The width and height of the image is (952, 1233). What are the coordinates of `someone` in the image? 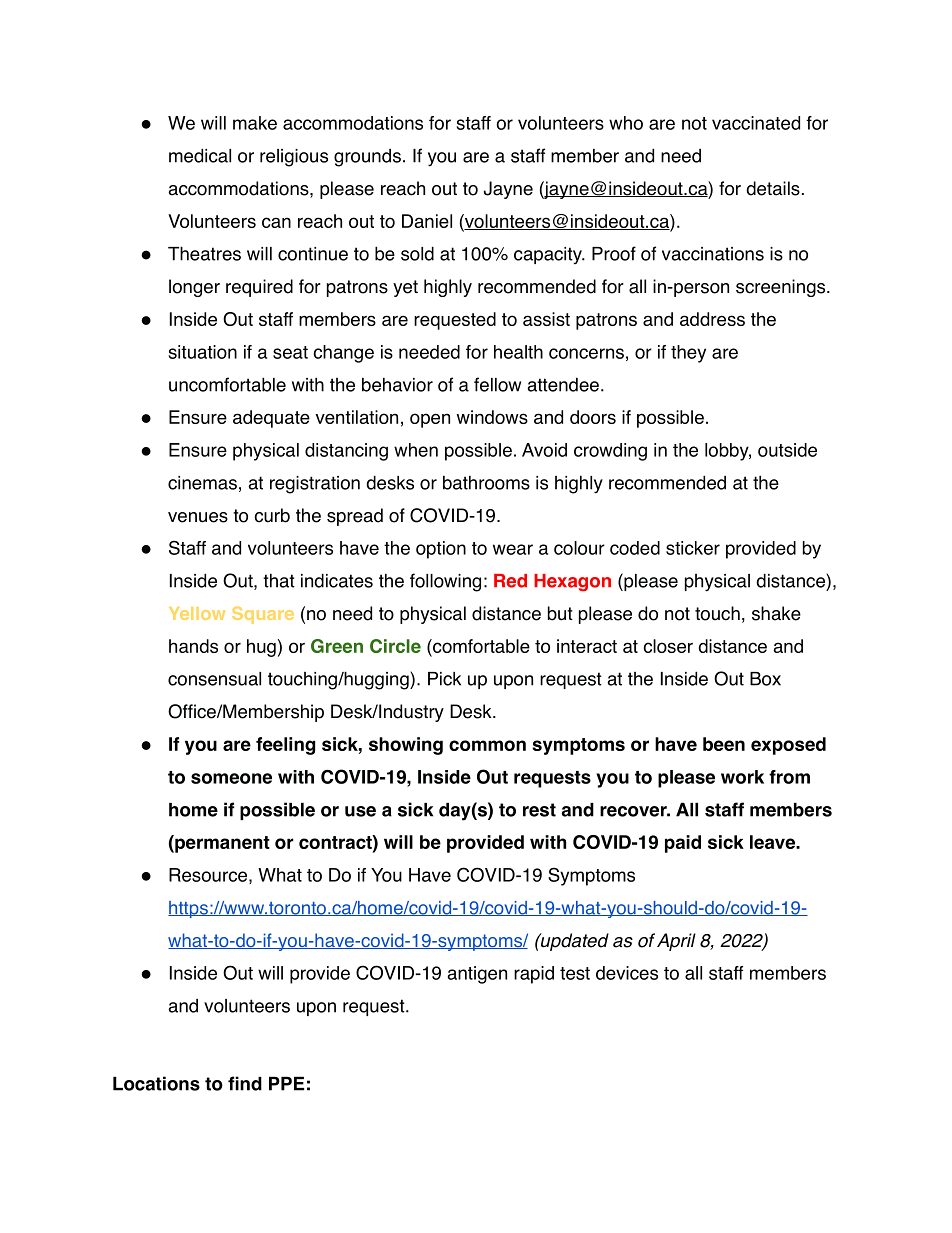 It's located at (231, 778).
